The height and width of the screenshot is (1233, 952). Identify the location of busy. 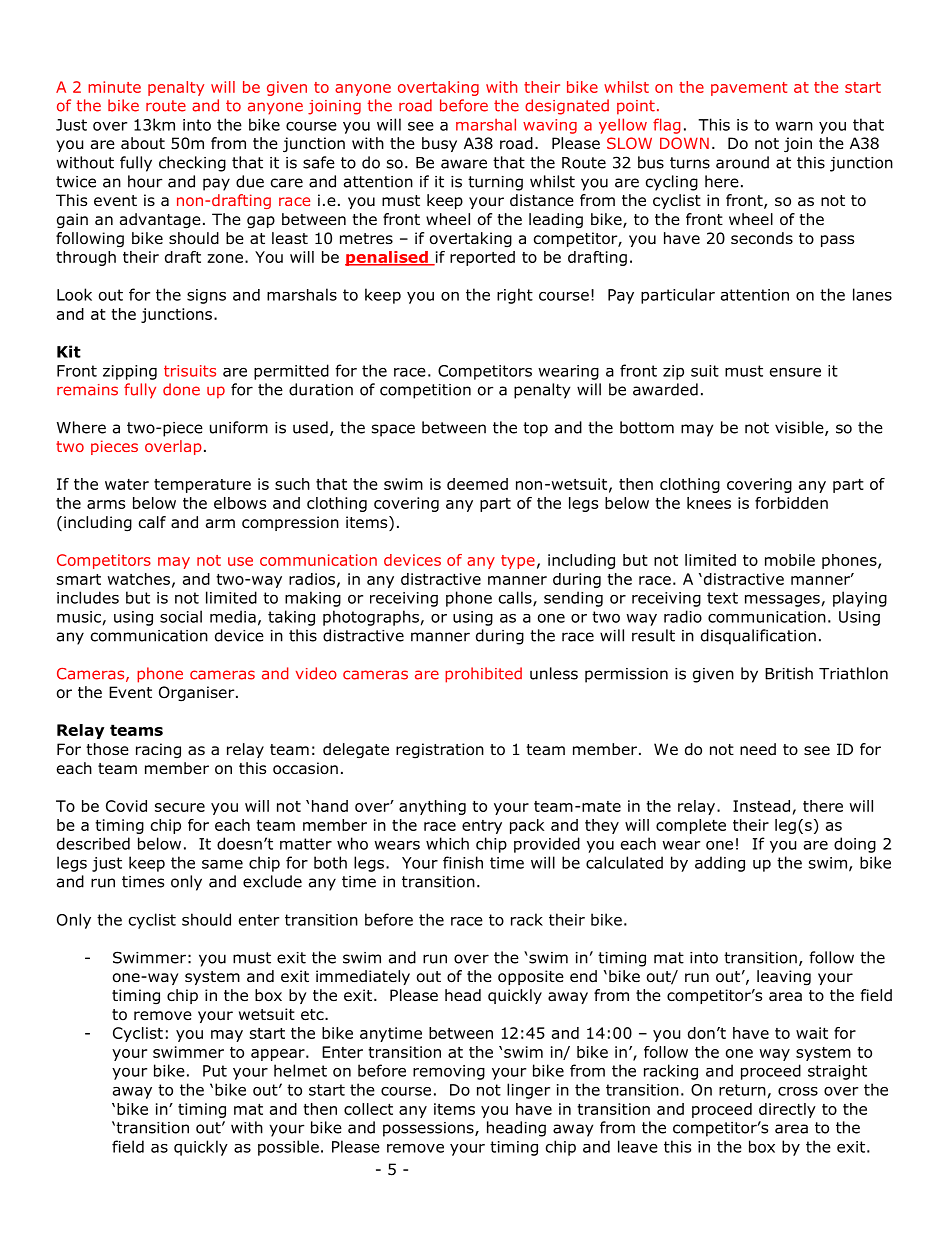
(439, 144).
